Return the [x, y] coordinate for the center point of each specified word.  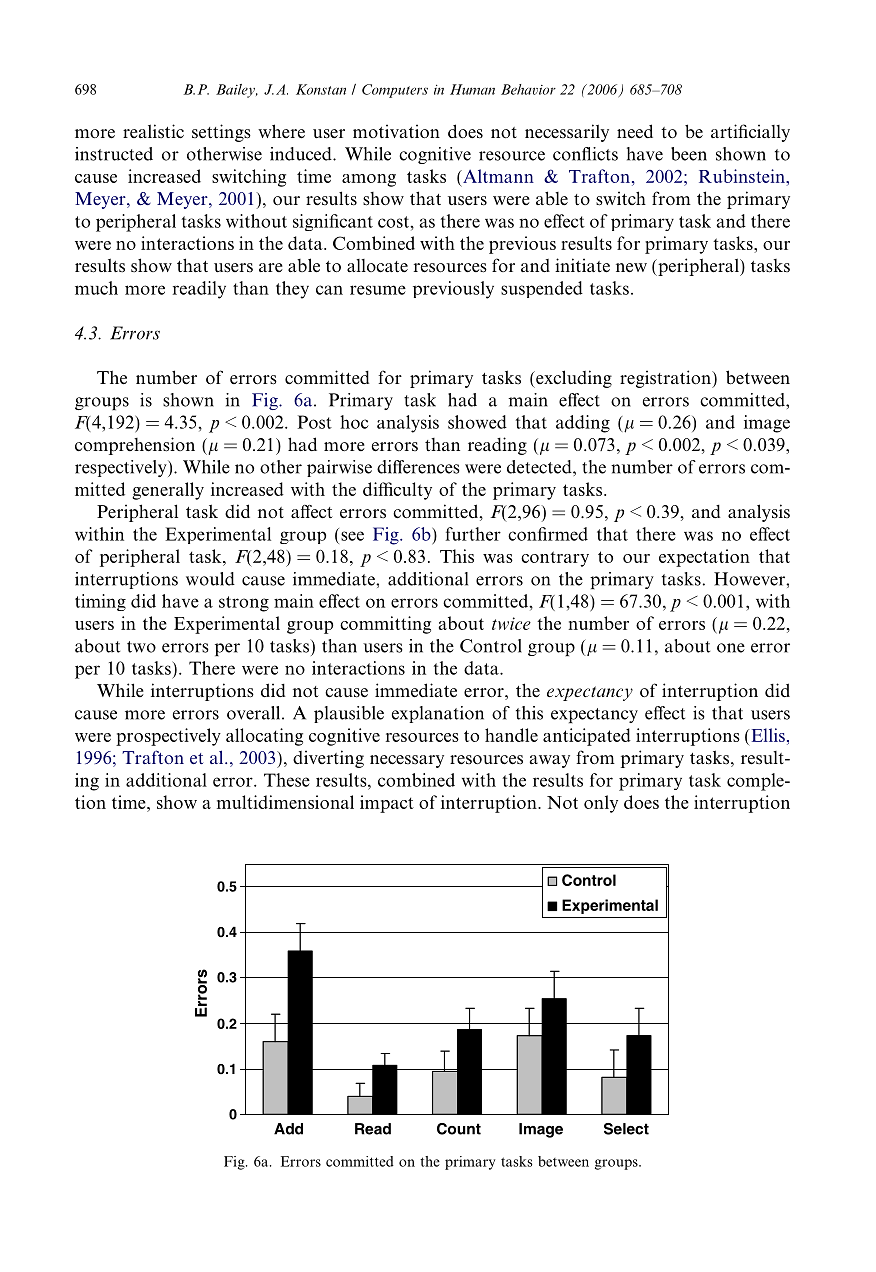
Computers [395, 91]
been [689, 154]
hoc [354, 422]
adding [583, 424]
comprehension [135, 446]
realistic [153, 131]
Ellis [767, 735]
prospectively [168, 737]
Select [626, 1129]
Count [459, 1129]
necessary [407, 761]
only [601, 804]
